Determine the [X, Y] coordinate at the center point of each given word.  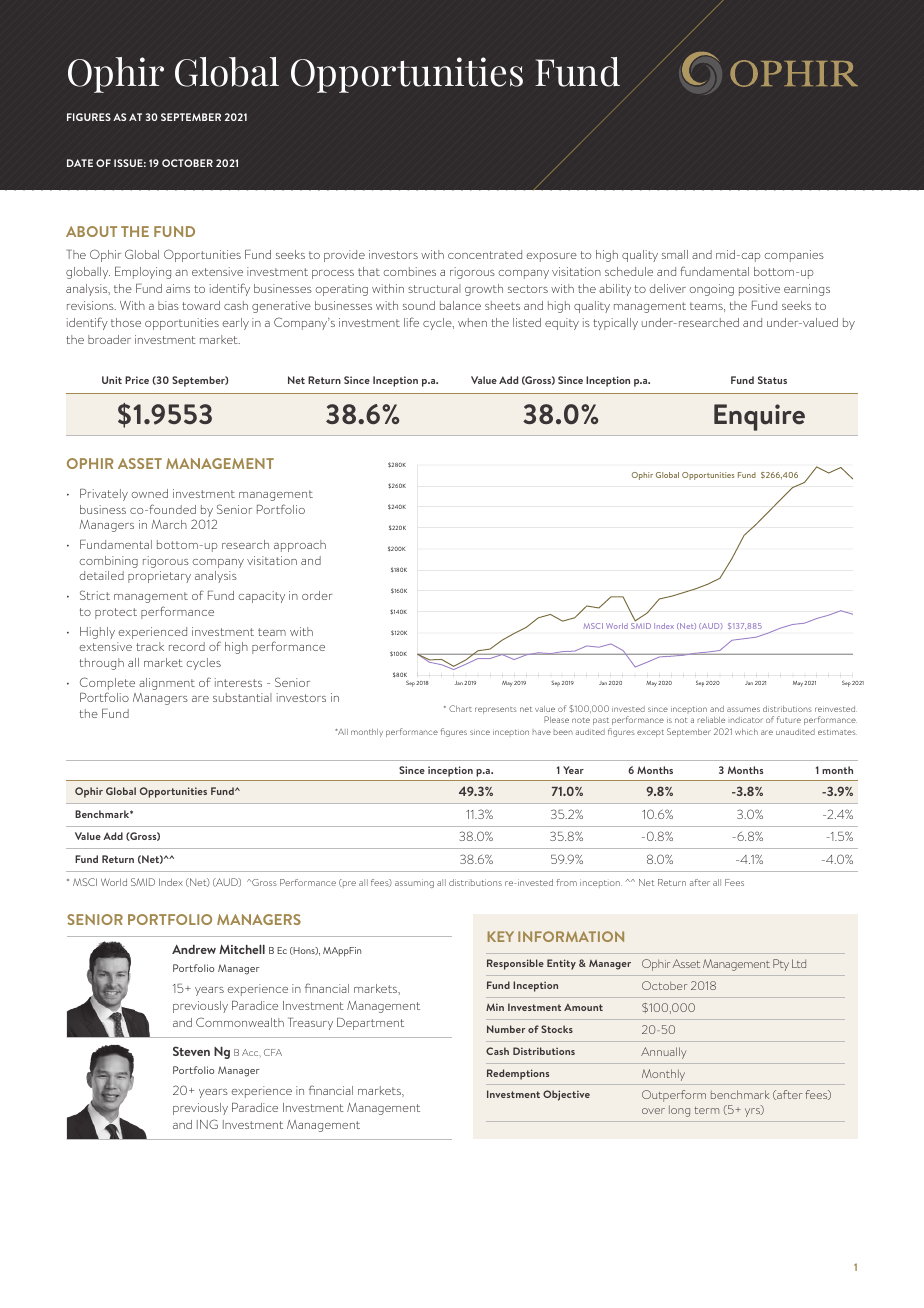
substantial [242, 697]
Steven [191, 1051]
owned [150, 493]
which [746, 732]
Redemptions [518, 1074]
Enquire [759, 417]
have [542, 732]
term [706, 1110]
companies [794, 256]
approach [300, 546]
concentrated [485, 254]
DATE [80, 163]
